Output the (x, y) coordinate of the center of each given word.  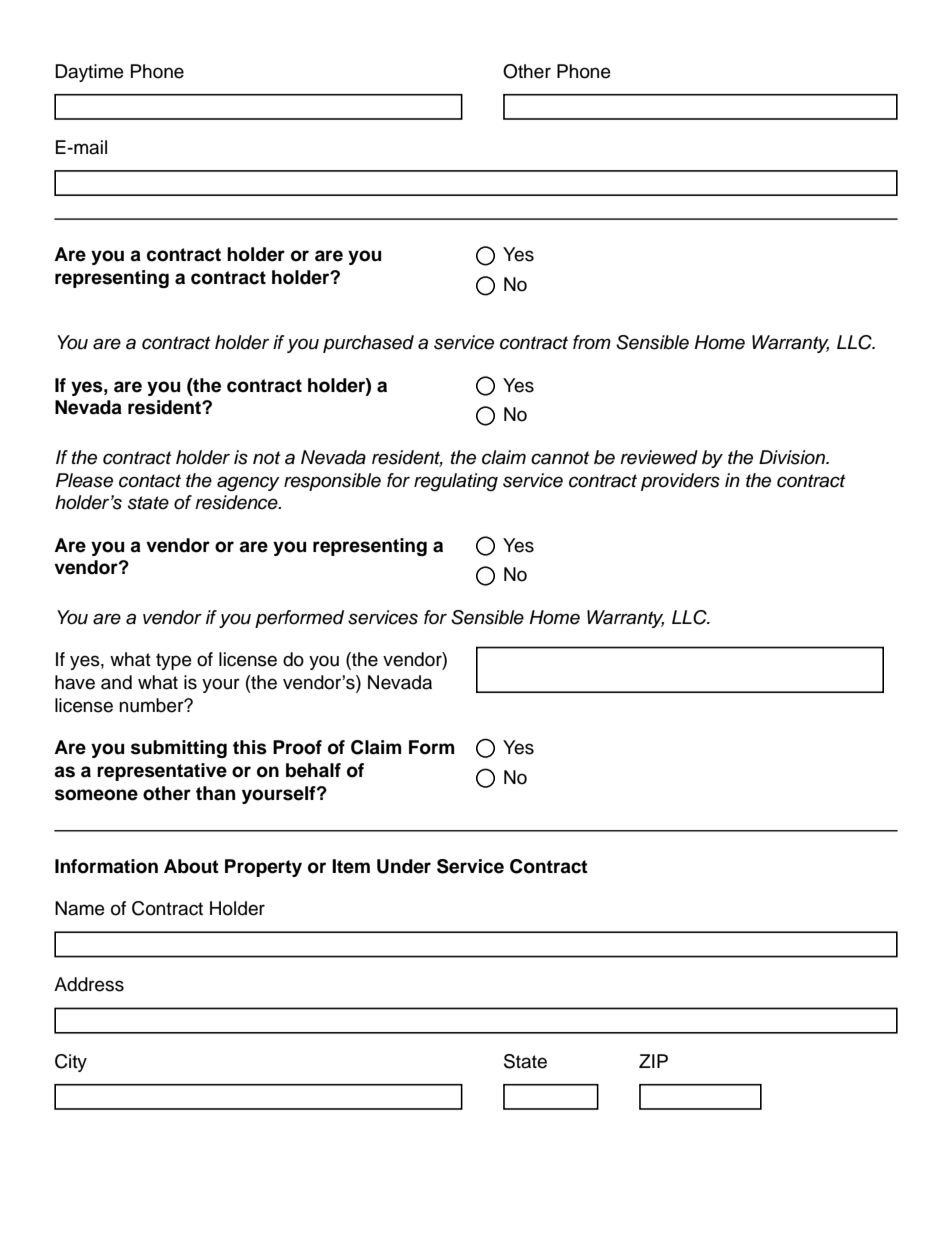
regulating (456, 482)
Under (404, 866)
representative (162, 772)
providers (680, 482)
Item (351, 866)
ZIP (653, 1061)
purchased (368, 344)
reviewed (659, 457)
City (71, 1063)
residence (237, 502)
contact (150, 481)
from (592, 342)
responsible (332, 482)
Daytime (89, 73)
